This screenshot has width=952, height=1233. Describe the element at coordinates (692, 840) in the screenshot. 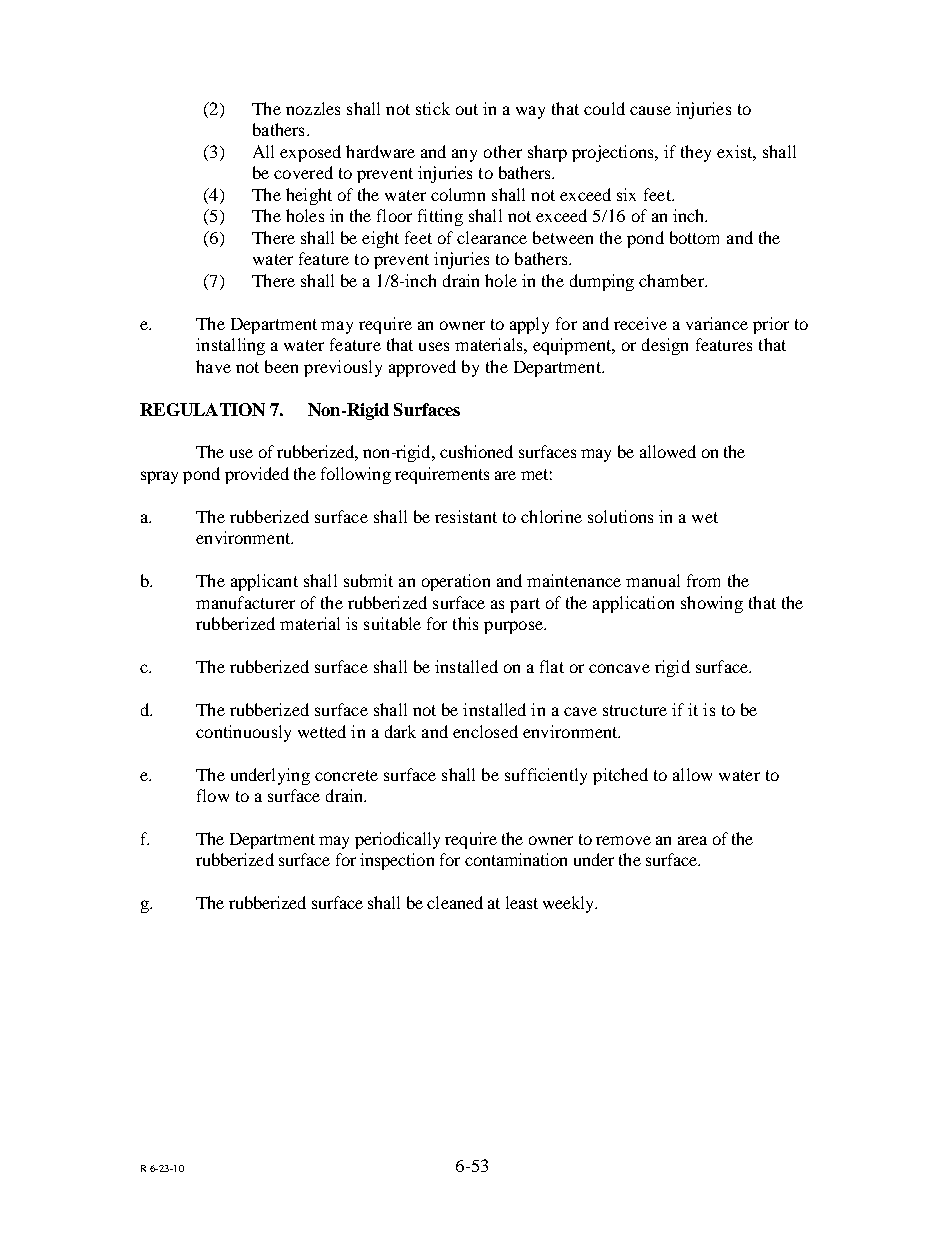

I see `area` at that location.
